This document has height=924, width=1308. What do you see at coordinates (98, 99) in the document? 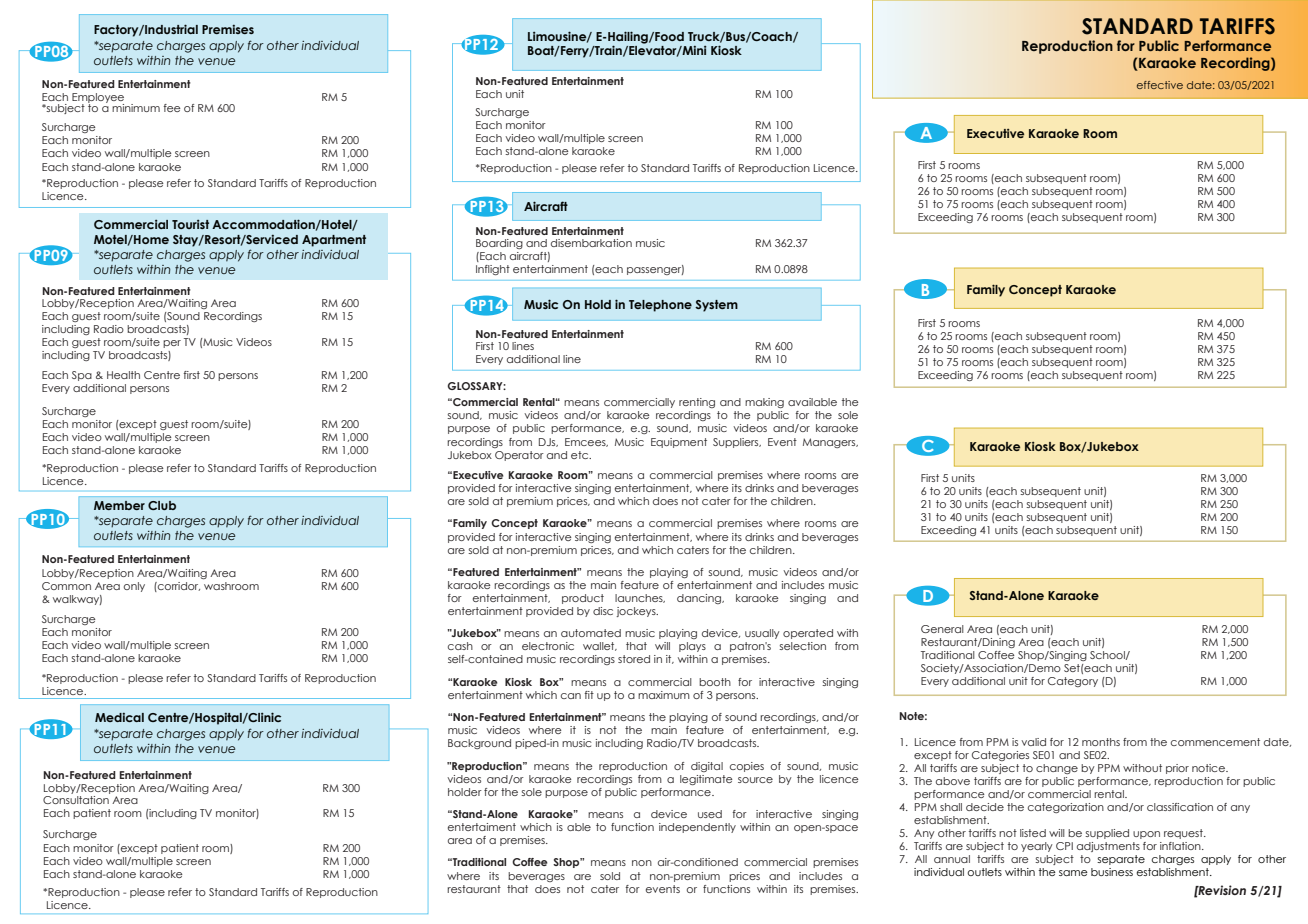
I see `Employee` at bounding box center [98, 99].
